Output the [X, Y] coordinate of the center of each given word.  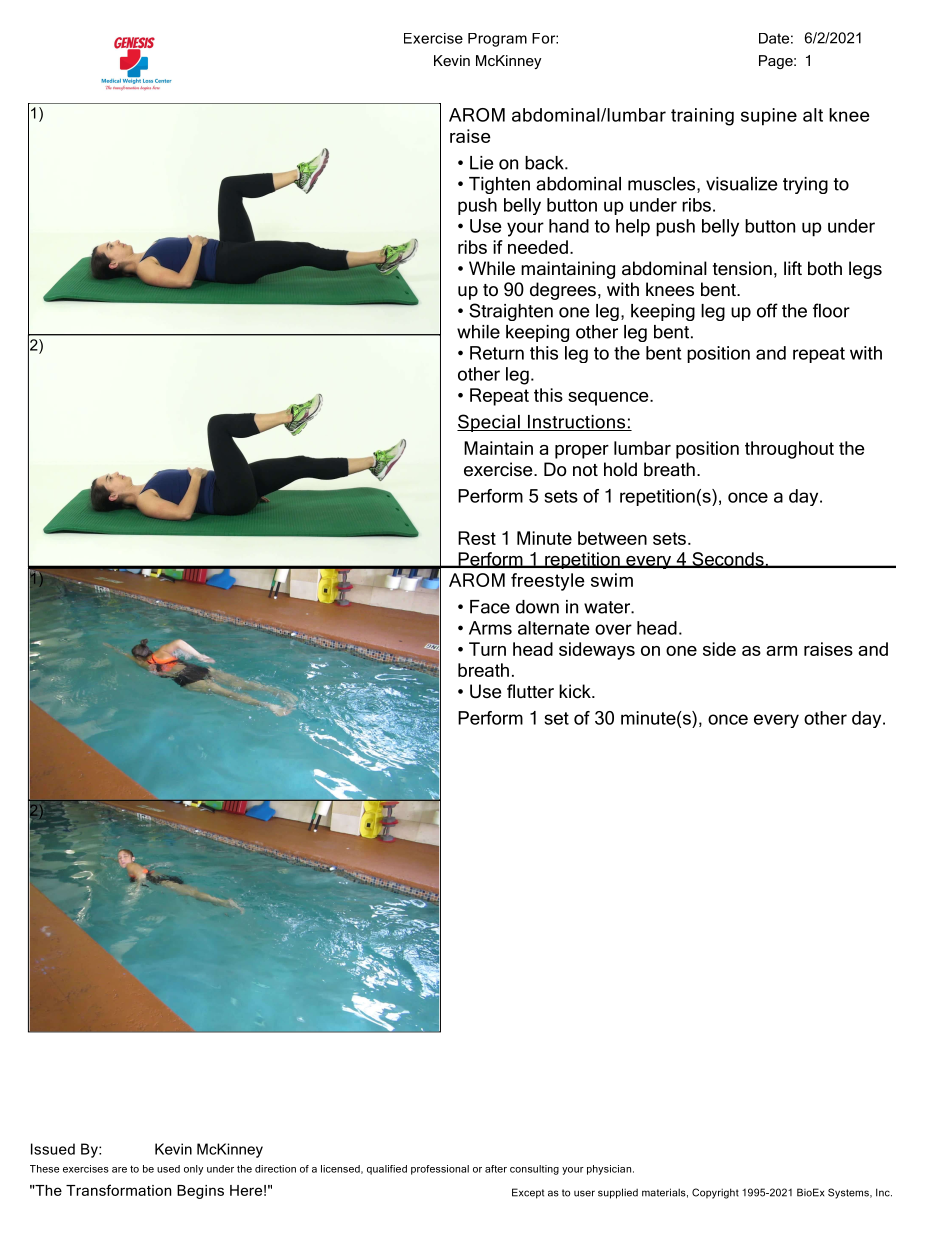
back [545, 163]
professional [440, 1170]
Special [489, 423]
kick [576, 691]
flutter [530, 691]
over [613, 629]
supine [769, 117]
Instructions [577, 423]
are [119, 1170]
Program [497, 40]
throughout [789, 450]
